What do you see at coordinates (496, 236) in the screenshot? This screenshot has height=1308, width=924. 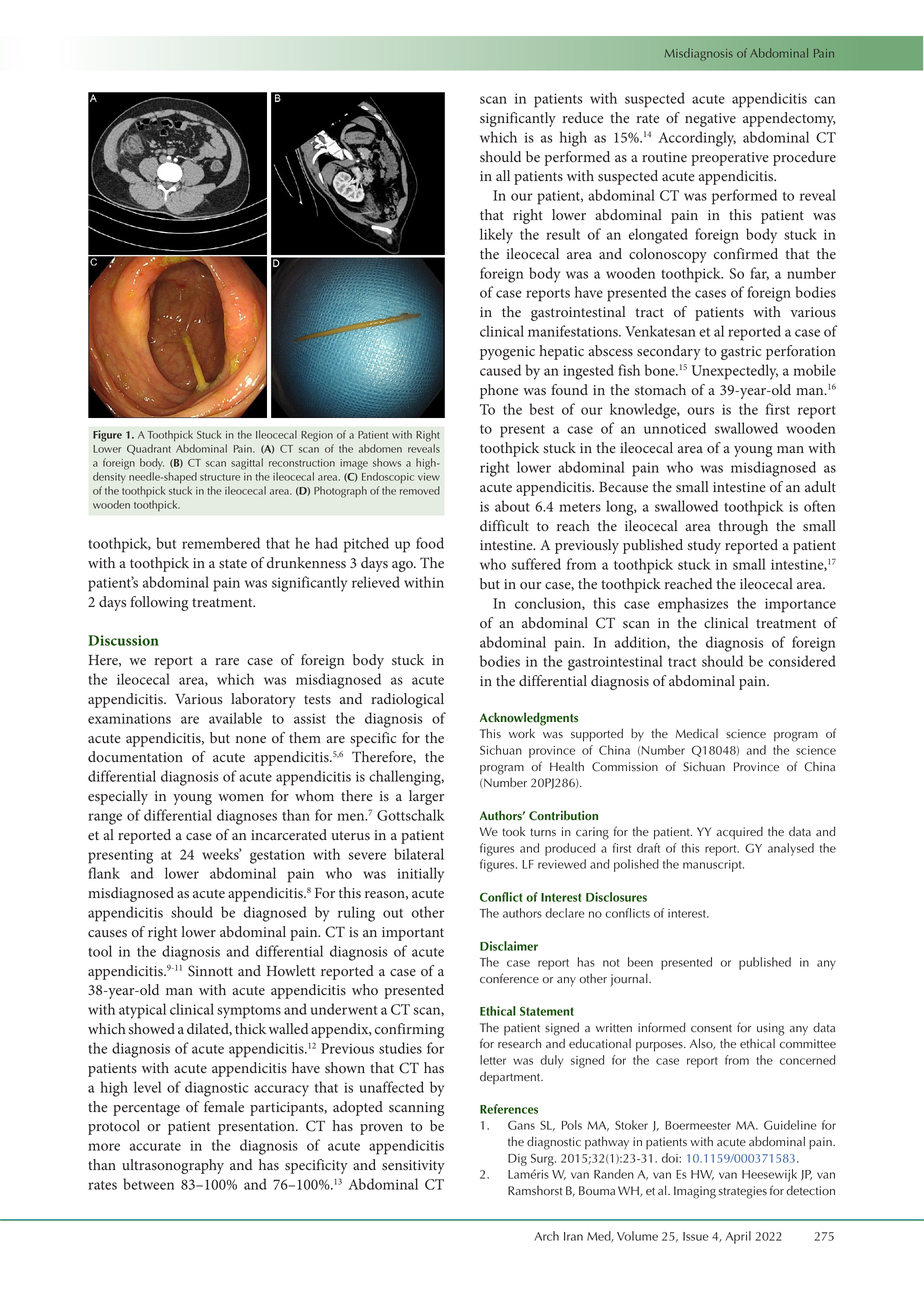 I see `likely` at bounding box center [496, 236].
